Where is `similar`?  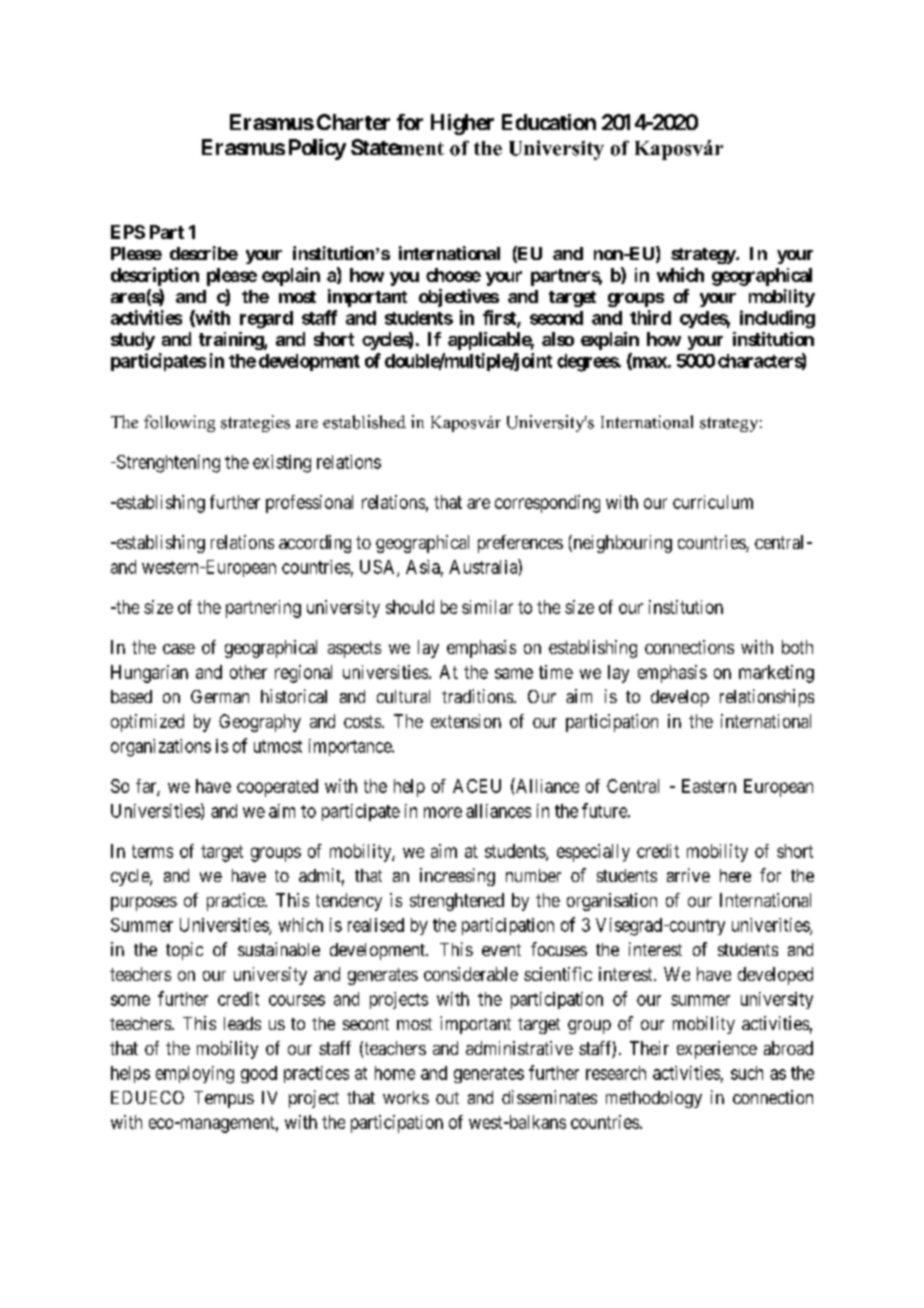
similar is located at coordinates (487, 607).
